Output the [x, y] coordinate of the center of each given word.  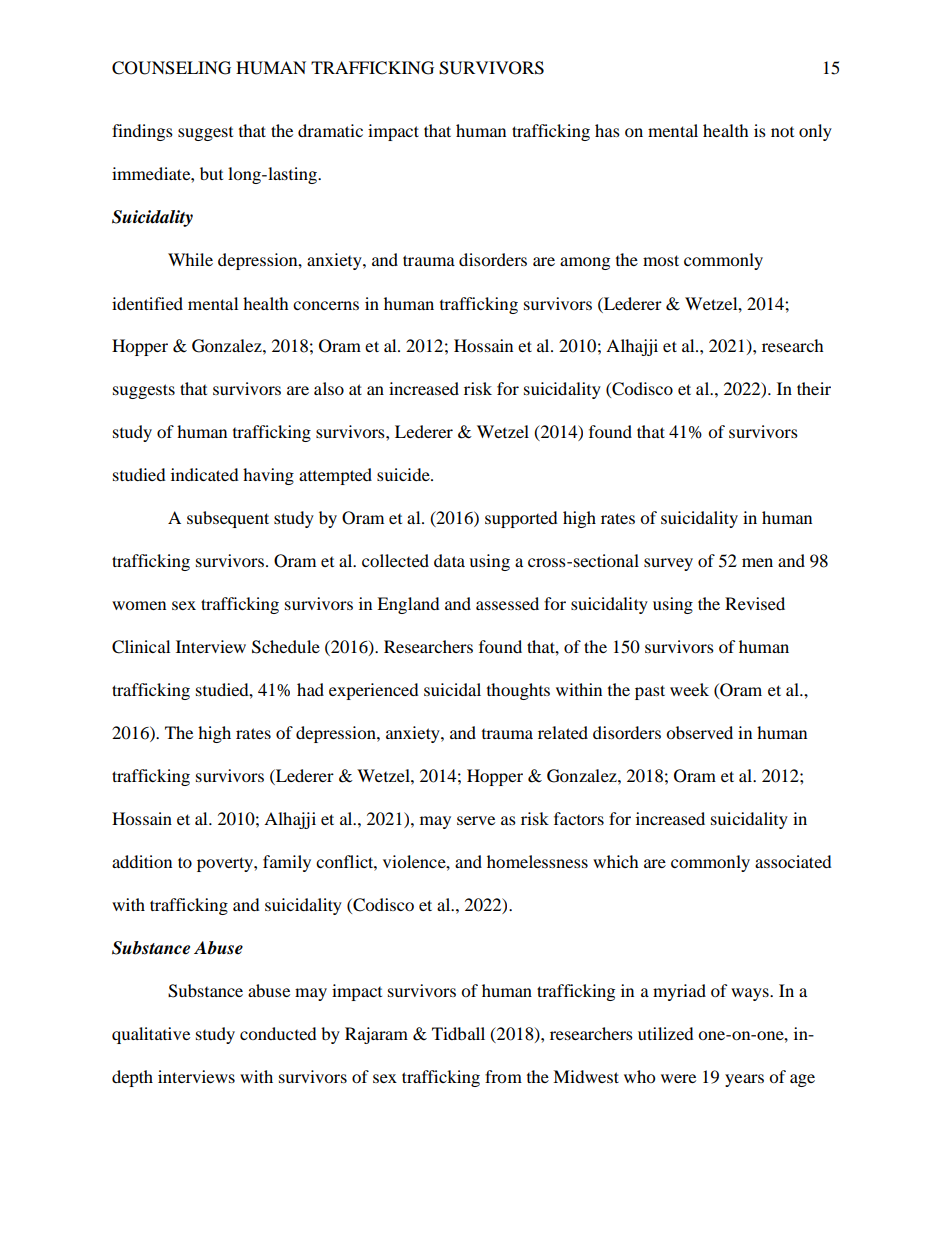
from [503, 1076]
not [782, 132]
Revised [755, 603]
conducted [278, 1033]
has [607, 130]
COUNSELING [171, 68]
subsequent [228, 519]
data [449, 560]
